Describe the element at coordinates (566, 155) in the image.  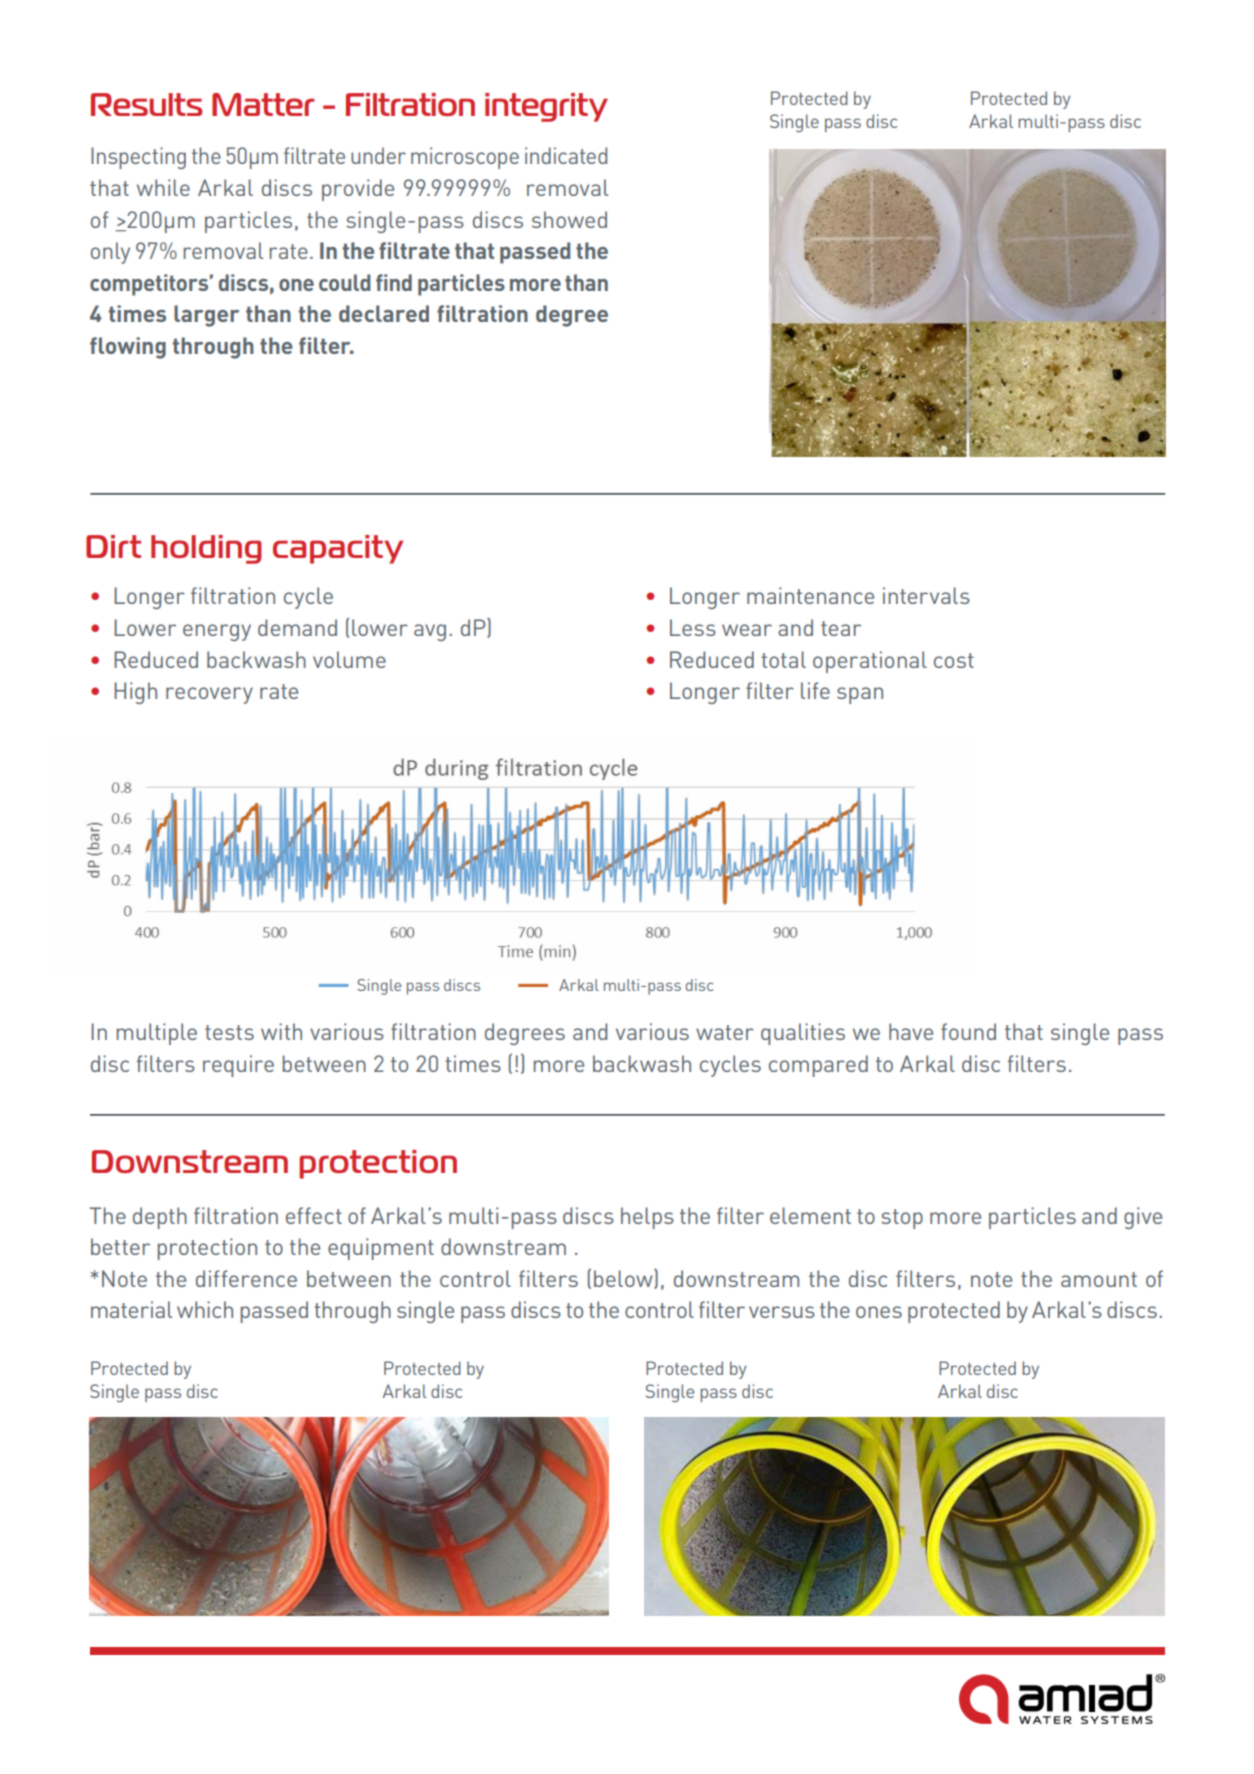
I see `indicated` at that location.
